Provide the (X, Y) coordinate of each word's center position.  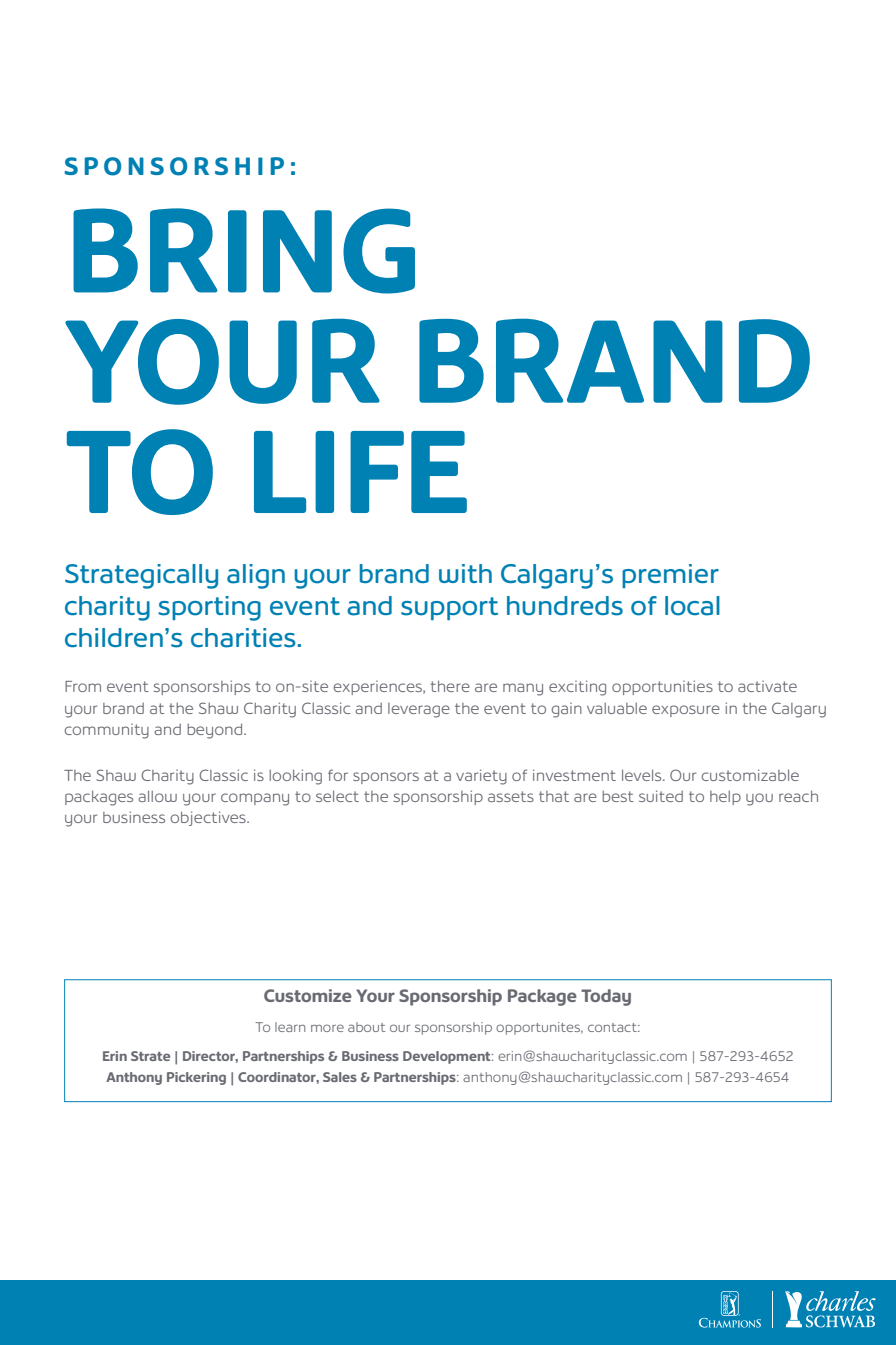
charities (243, 638)
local (692, 606)
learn (290, 1027)
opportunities (662, 687)
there (450, 686)
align (256, 576)
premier (670, 576)
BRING (244, 251)
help (725, 798)
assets (511, 796)
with (465, 573)
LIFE (360, 472)
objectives (209, 818)
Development (448, 1057)
